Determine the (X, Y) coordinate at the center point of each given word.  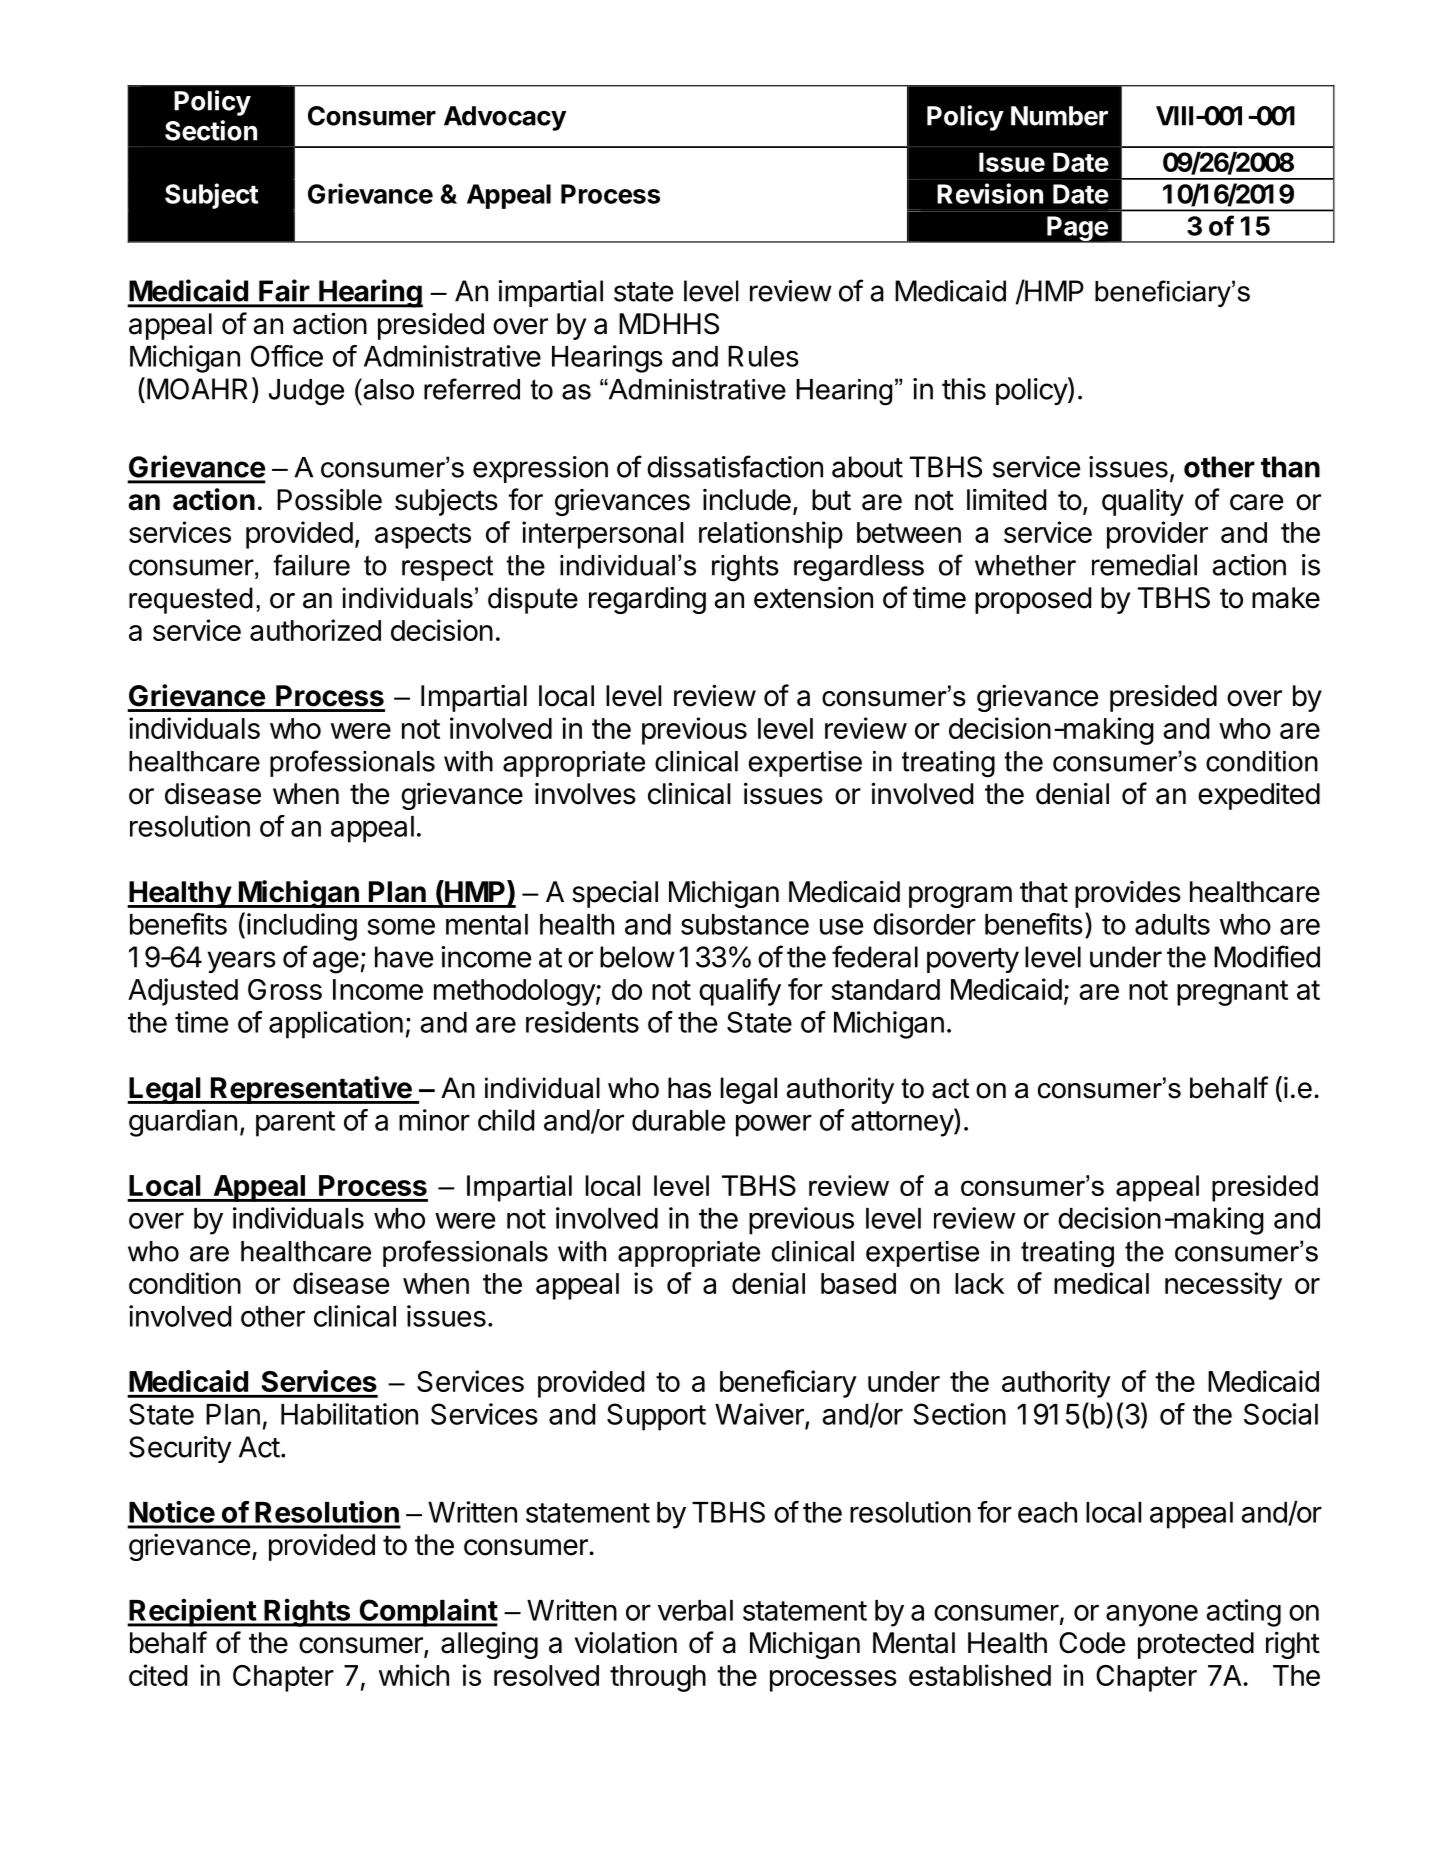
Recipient (192, 1612)
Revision (990, 193)
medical (1101, 1283)
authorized (315, 630)
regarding (647, 600)
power (774, 1125)
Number (1059, 116)
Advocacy (505, 118)
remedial (1144, 565)
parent (295, 1124)
